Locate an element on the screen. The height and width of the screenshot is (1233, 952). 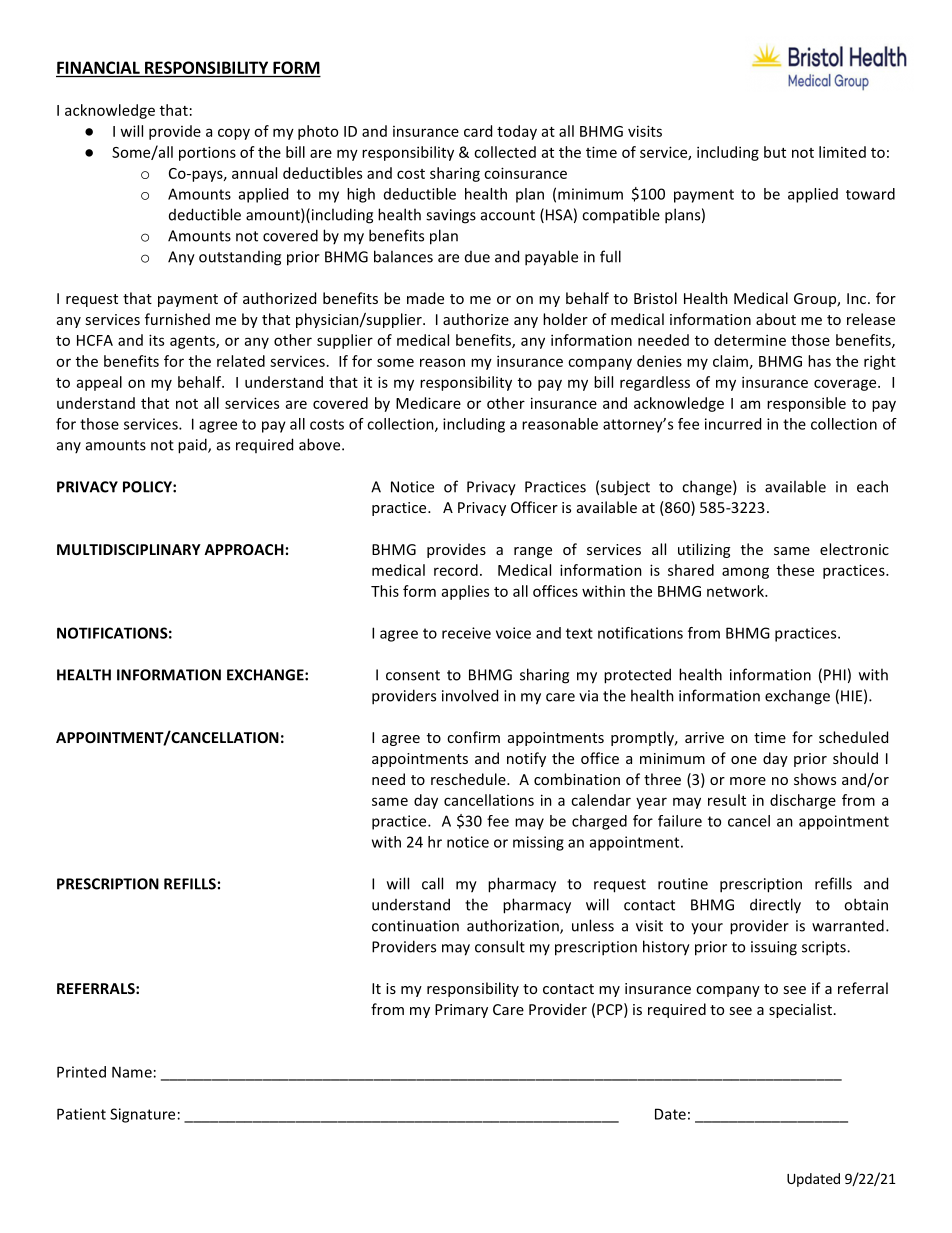
discharge is located at coordinates (803, 801).
